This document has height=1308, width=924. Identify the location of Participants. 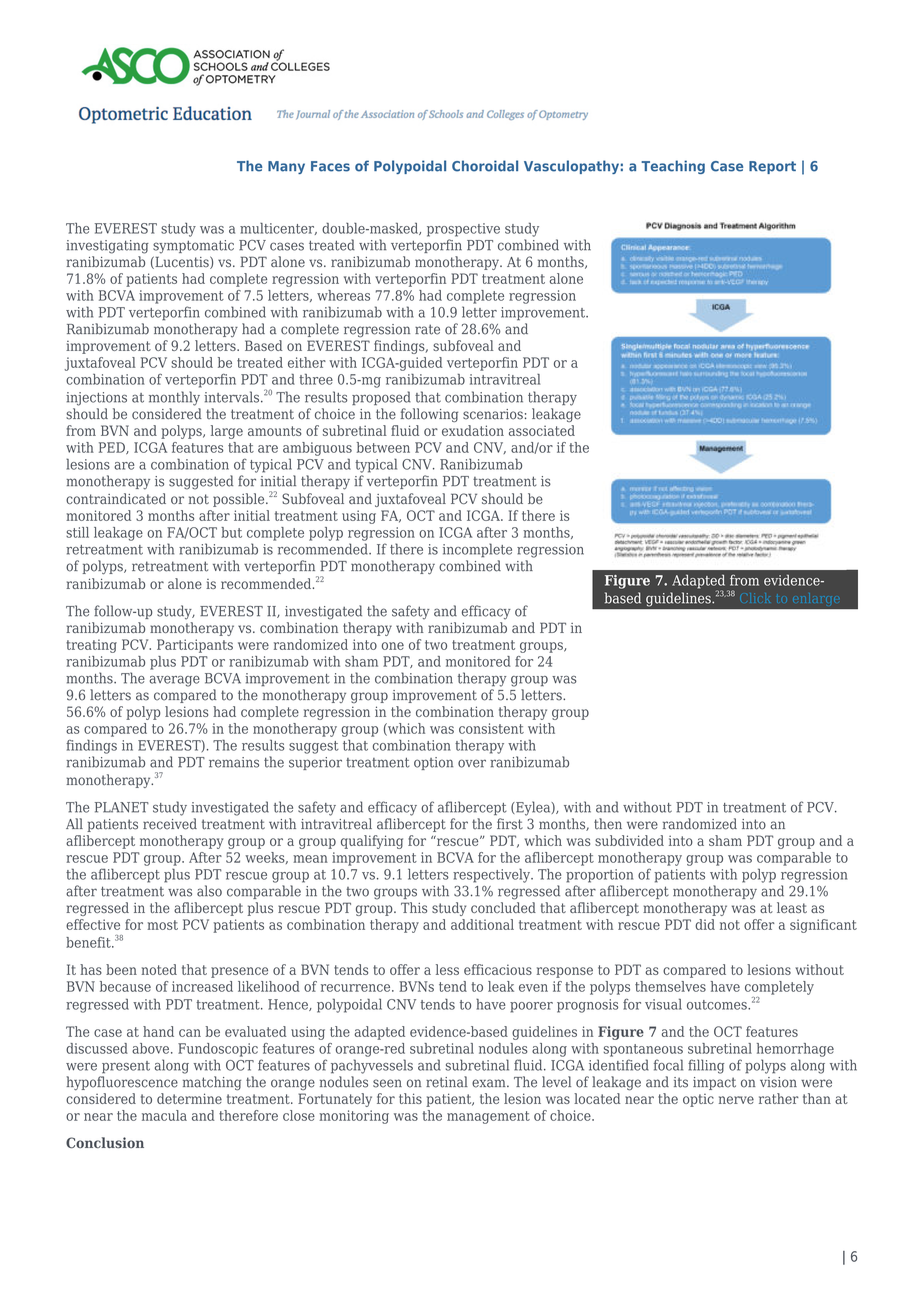
(195, 646).
